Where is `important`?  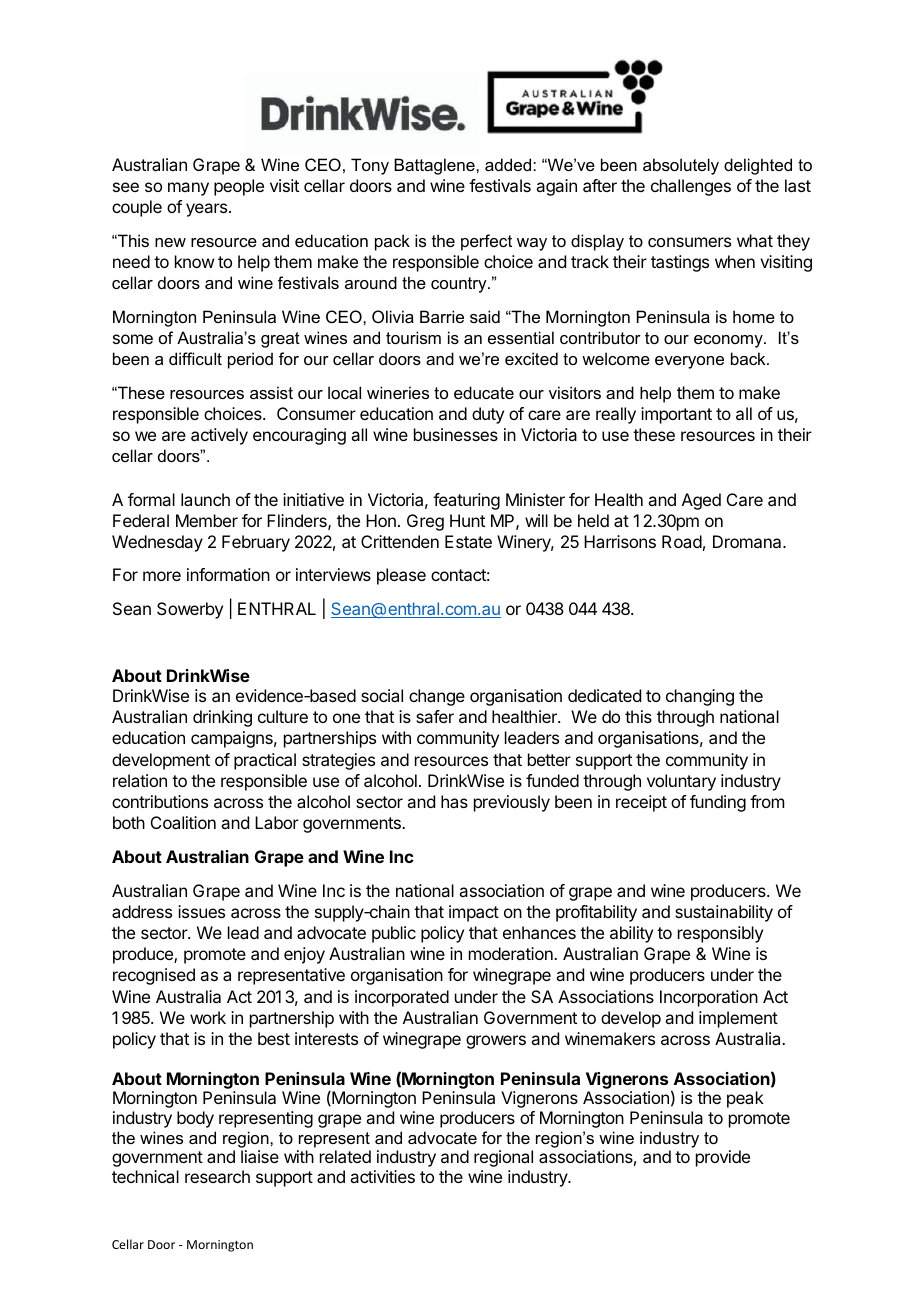 important is located at coordinates (676, 415).
